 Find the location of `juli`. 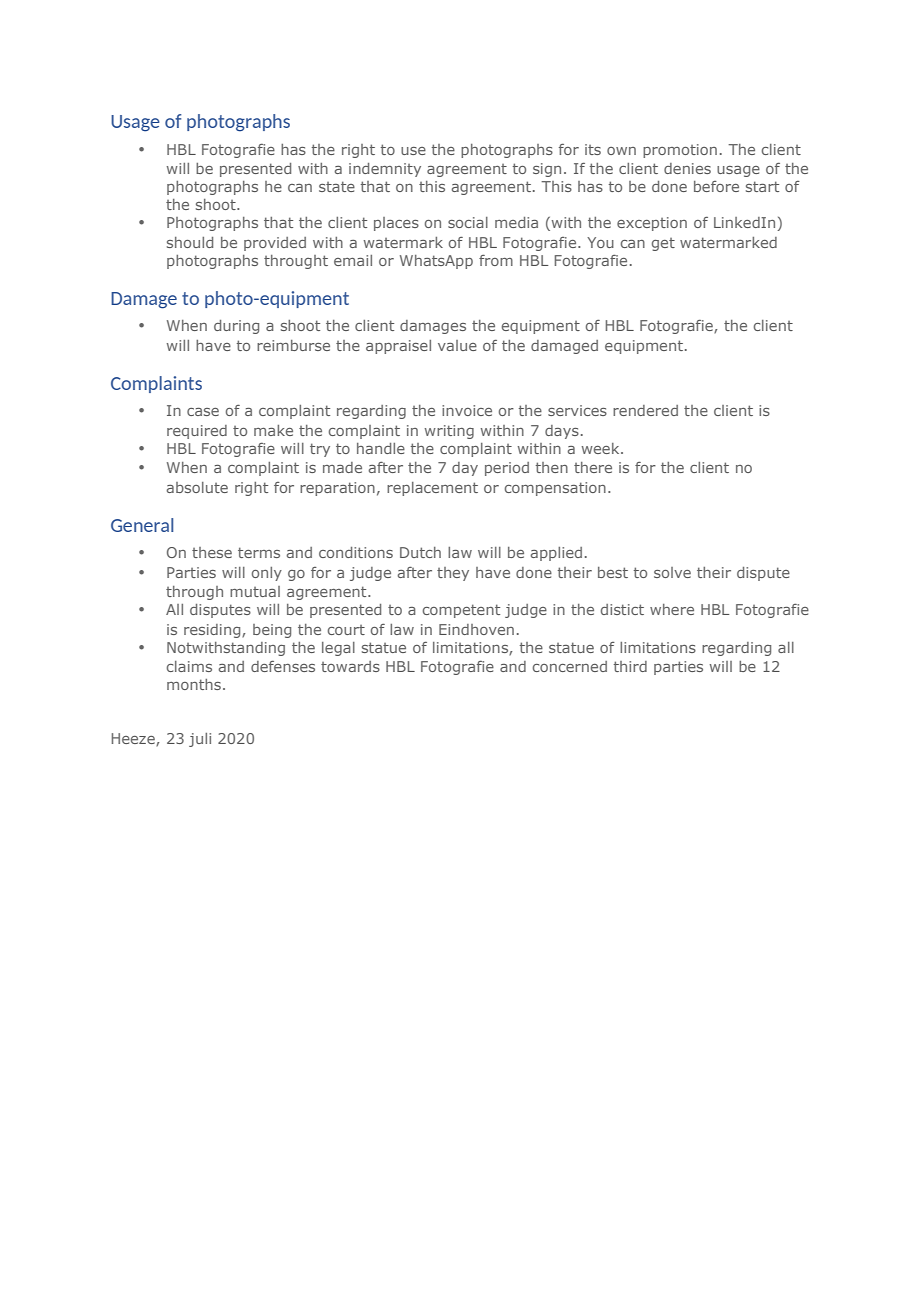

juli is located at coordinates (200, 740).
